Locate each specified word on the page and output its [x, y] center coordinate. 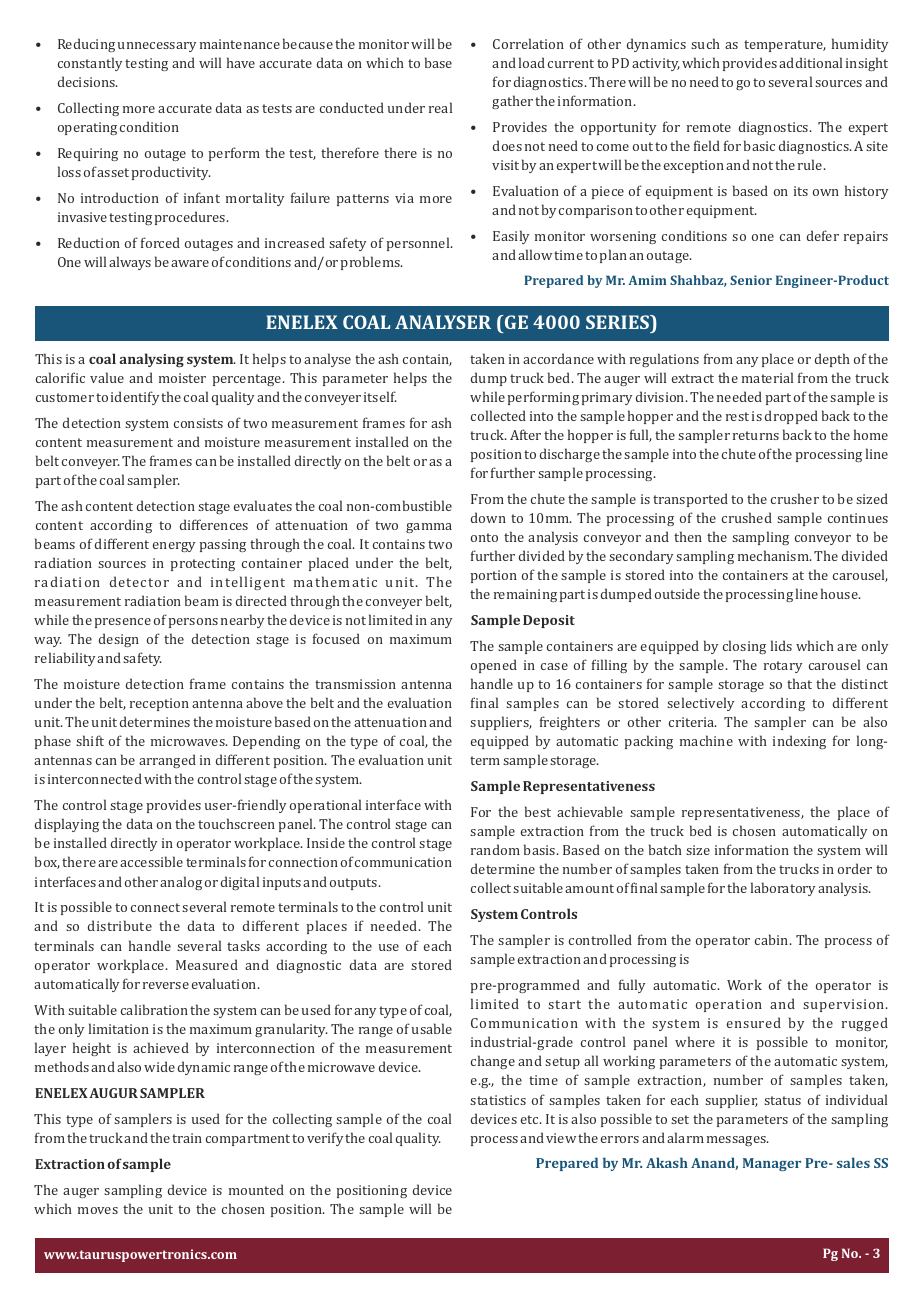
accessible [151, 861]
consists [198, 423]
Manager [772, 1164]
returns [756, 435]
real [440, 107]
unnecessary [157, 47]
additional [810, 62]
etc [531, 1119]
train [187, 1138]
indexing [799, 742]
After [525, 434]
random [495, 849]
